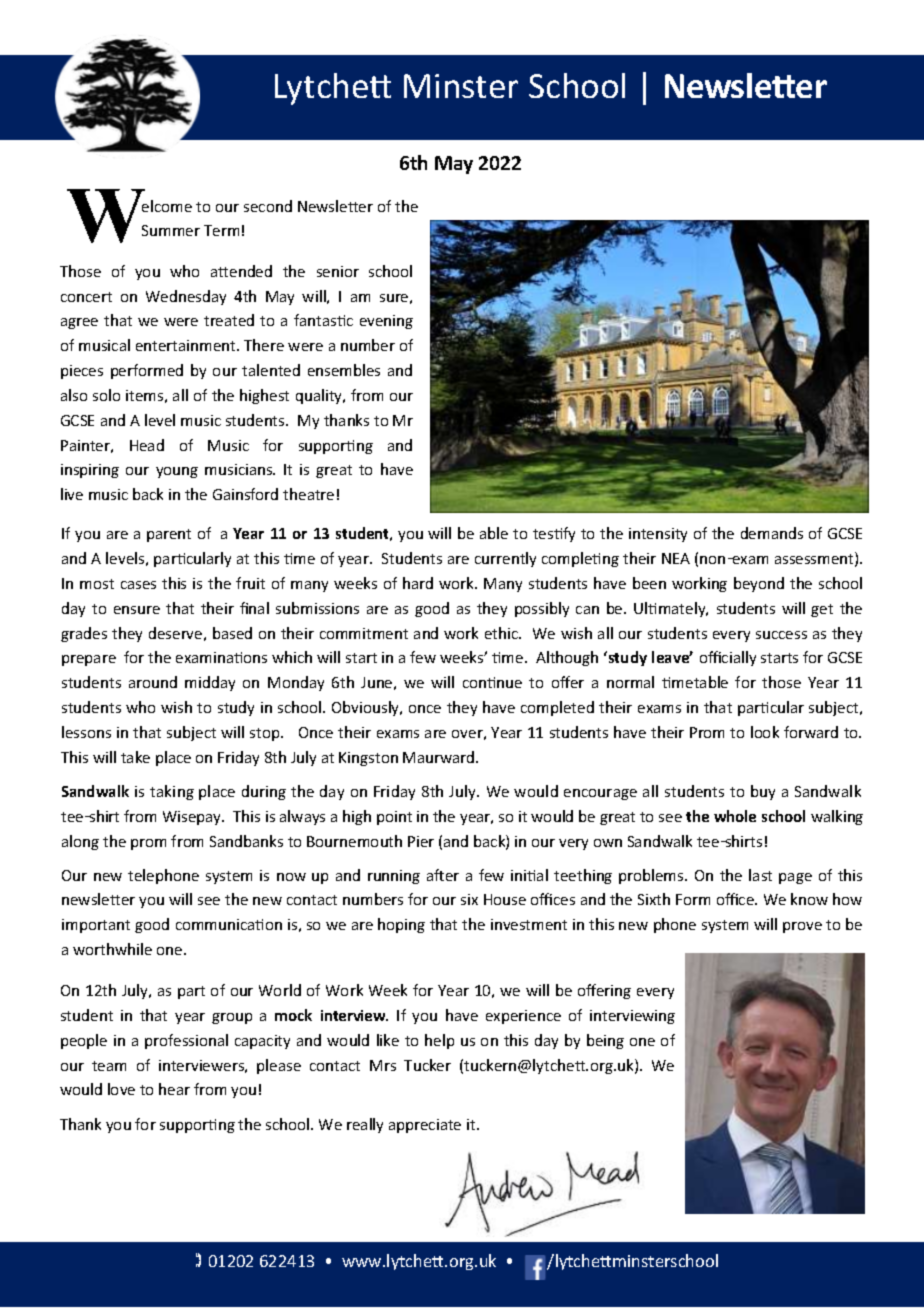  What do you see at coordinates (171, 230) in the screenshot?
I see `Summer` at bounding box center [171, 230].
